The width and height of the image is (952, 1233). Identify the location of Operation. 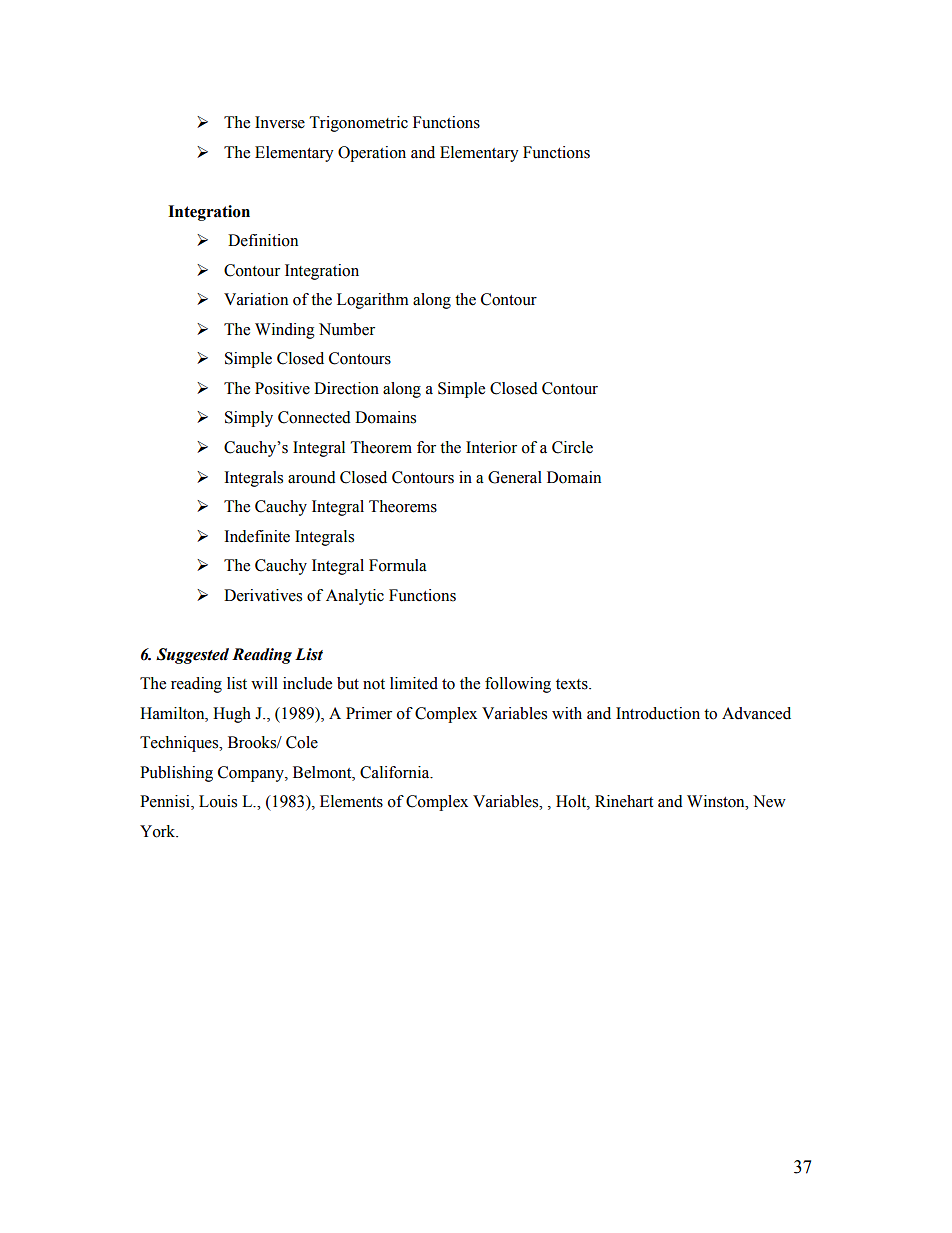
(372, 154).
